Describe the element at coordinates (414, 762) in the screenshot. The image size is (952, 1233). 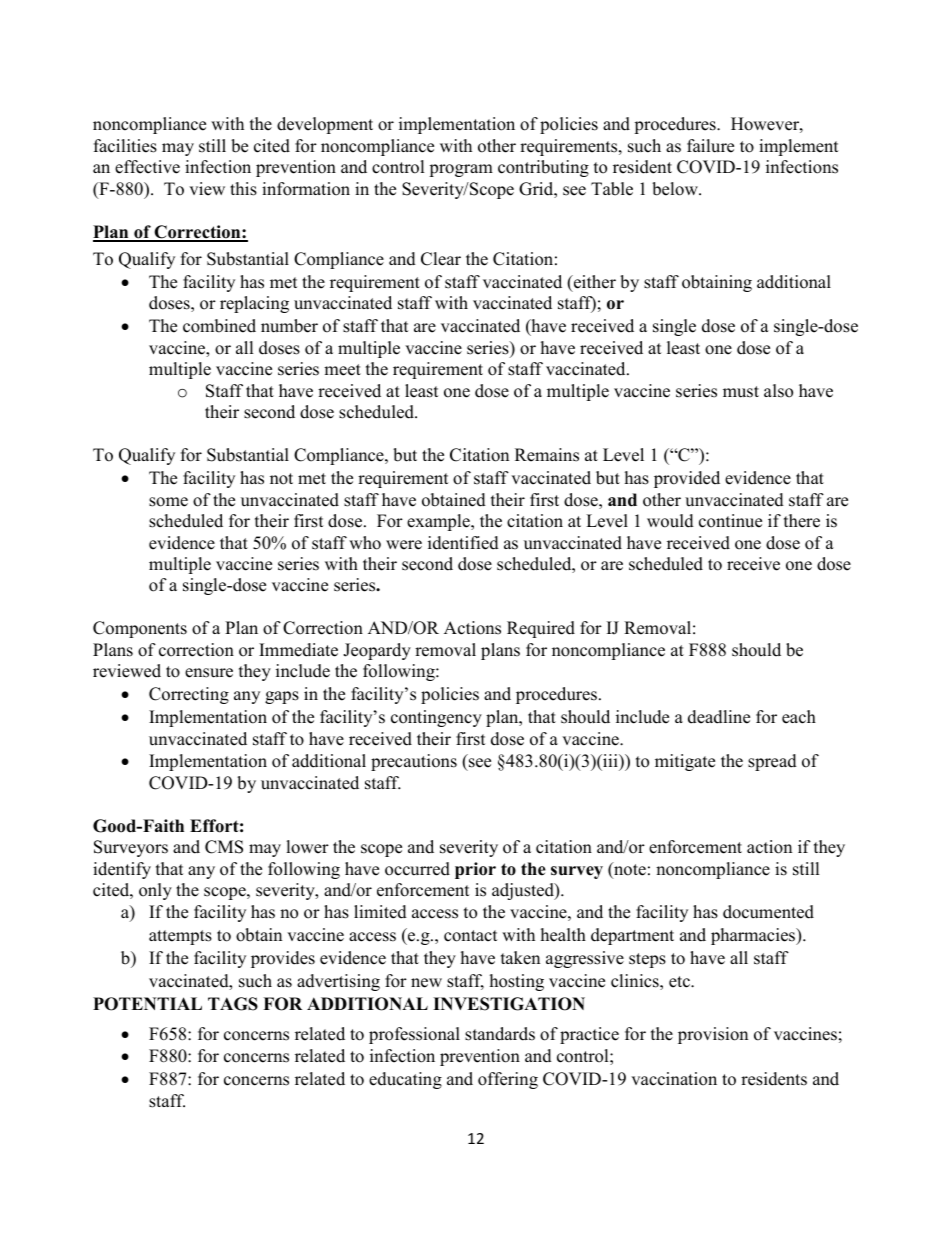
I see `precautions` at that location.
